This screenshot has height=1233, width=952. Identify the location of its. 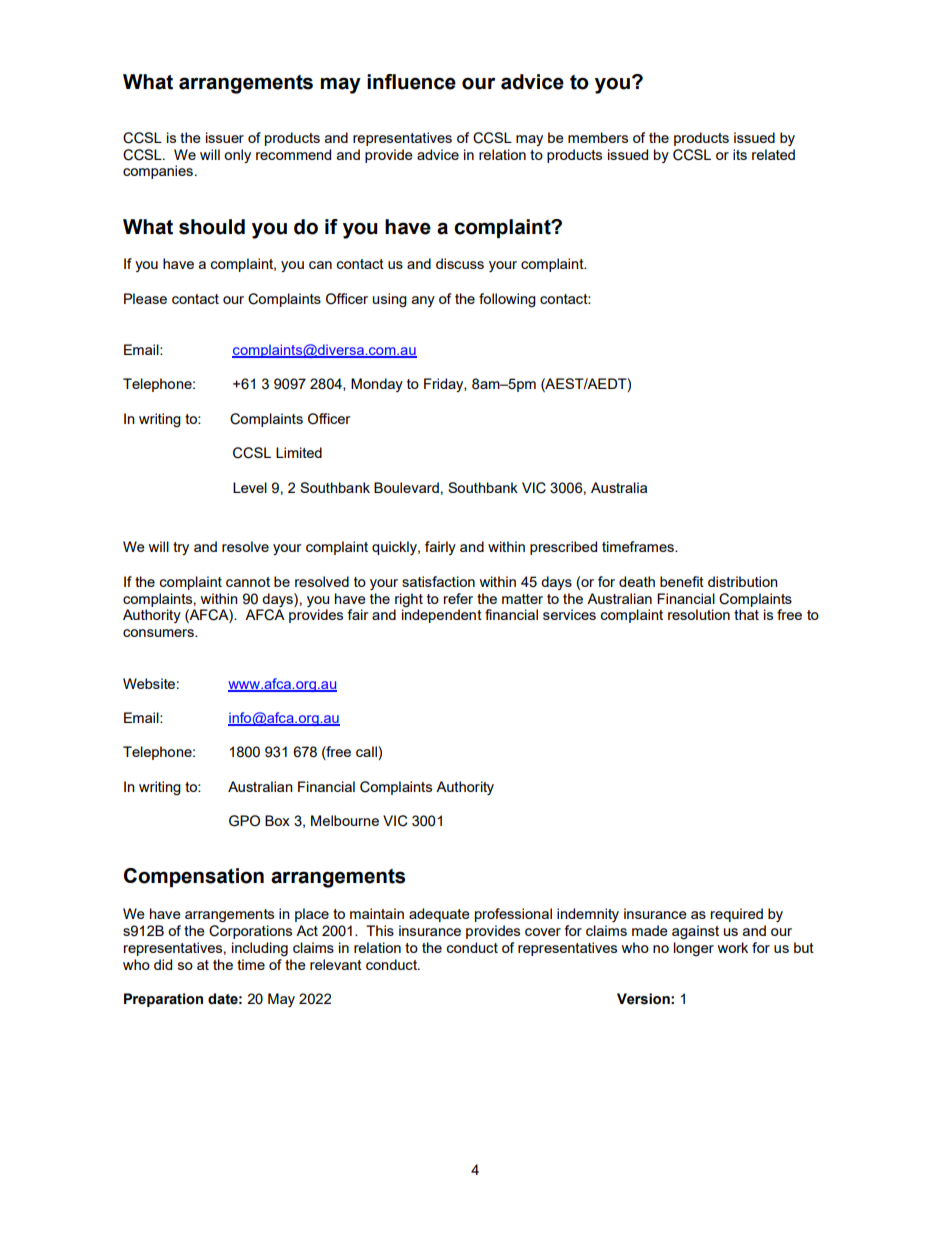
(740, 154).
